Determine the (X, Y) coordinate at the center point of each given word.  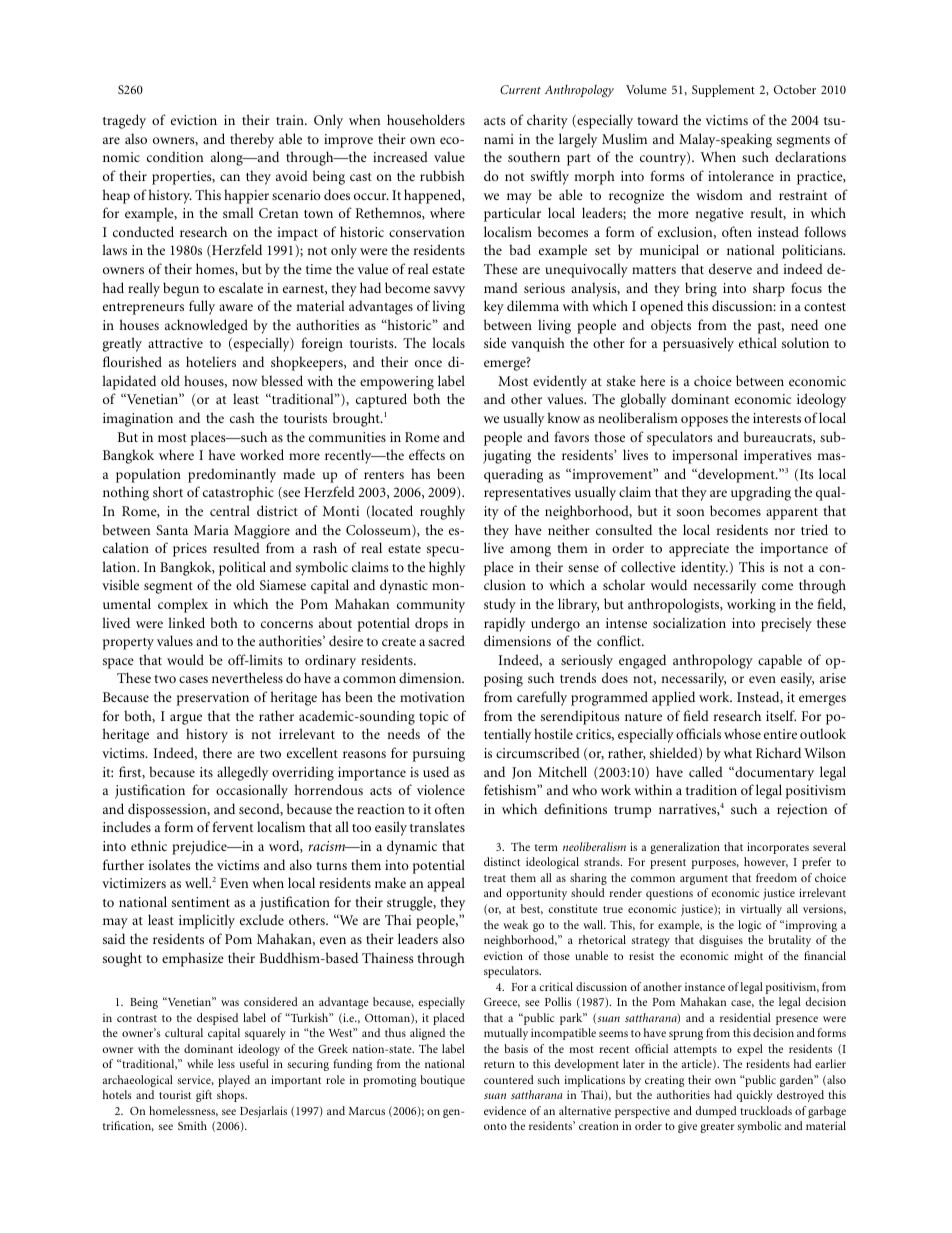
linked (186, 622)
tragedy (124, 121)
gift (204, 1096)
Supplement (723, 91)
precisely (786, 624)
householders (426, 119)
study (500, 605)
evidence (505, 1110)
